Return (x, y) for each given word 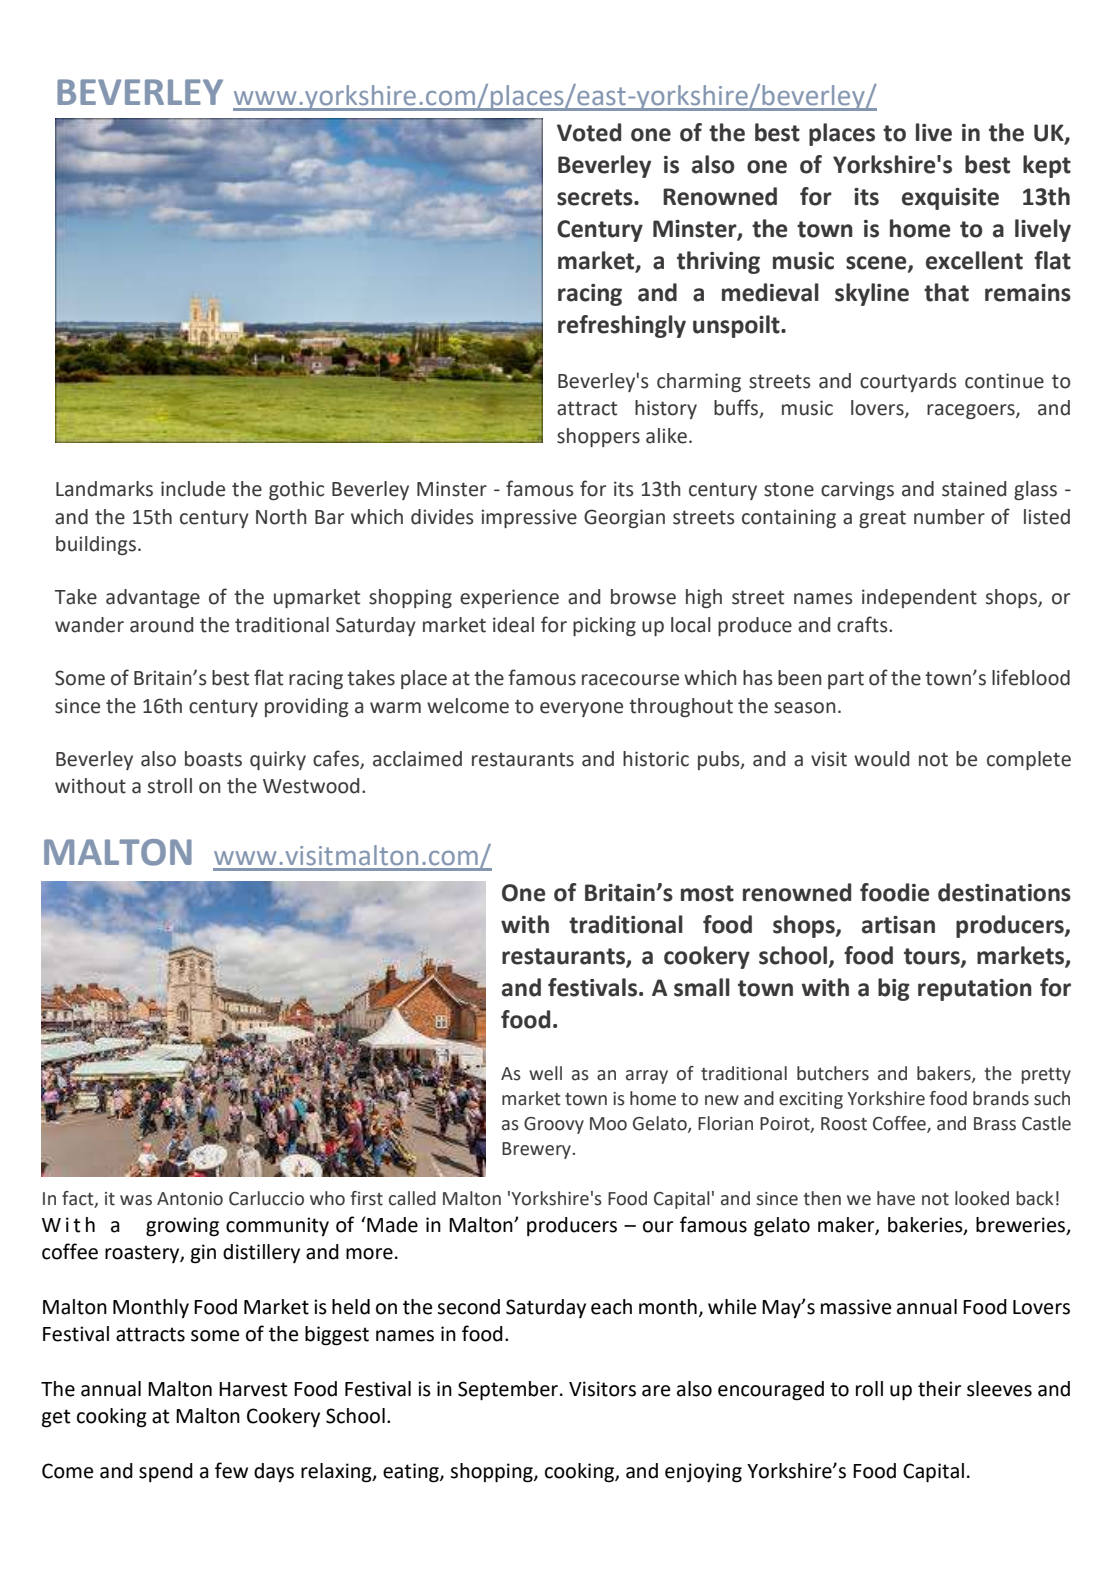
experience (509, 598)
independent (919, 598)
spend (166, 1472)
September (508, 1391)
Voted (589, 132)
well (545, 1073)
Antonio (190, 1199)
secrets (596, 197)
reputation (975, 990)
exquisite (950, 199)
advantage (153, 598)
